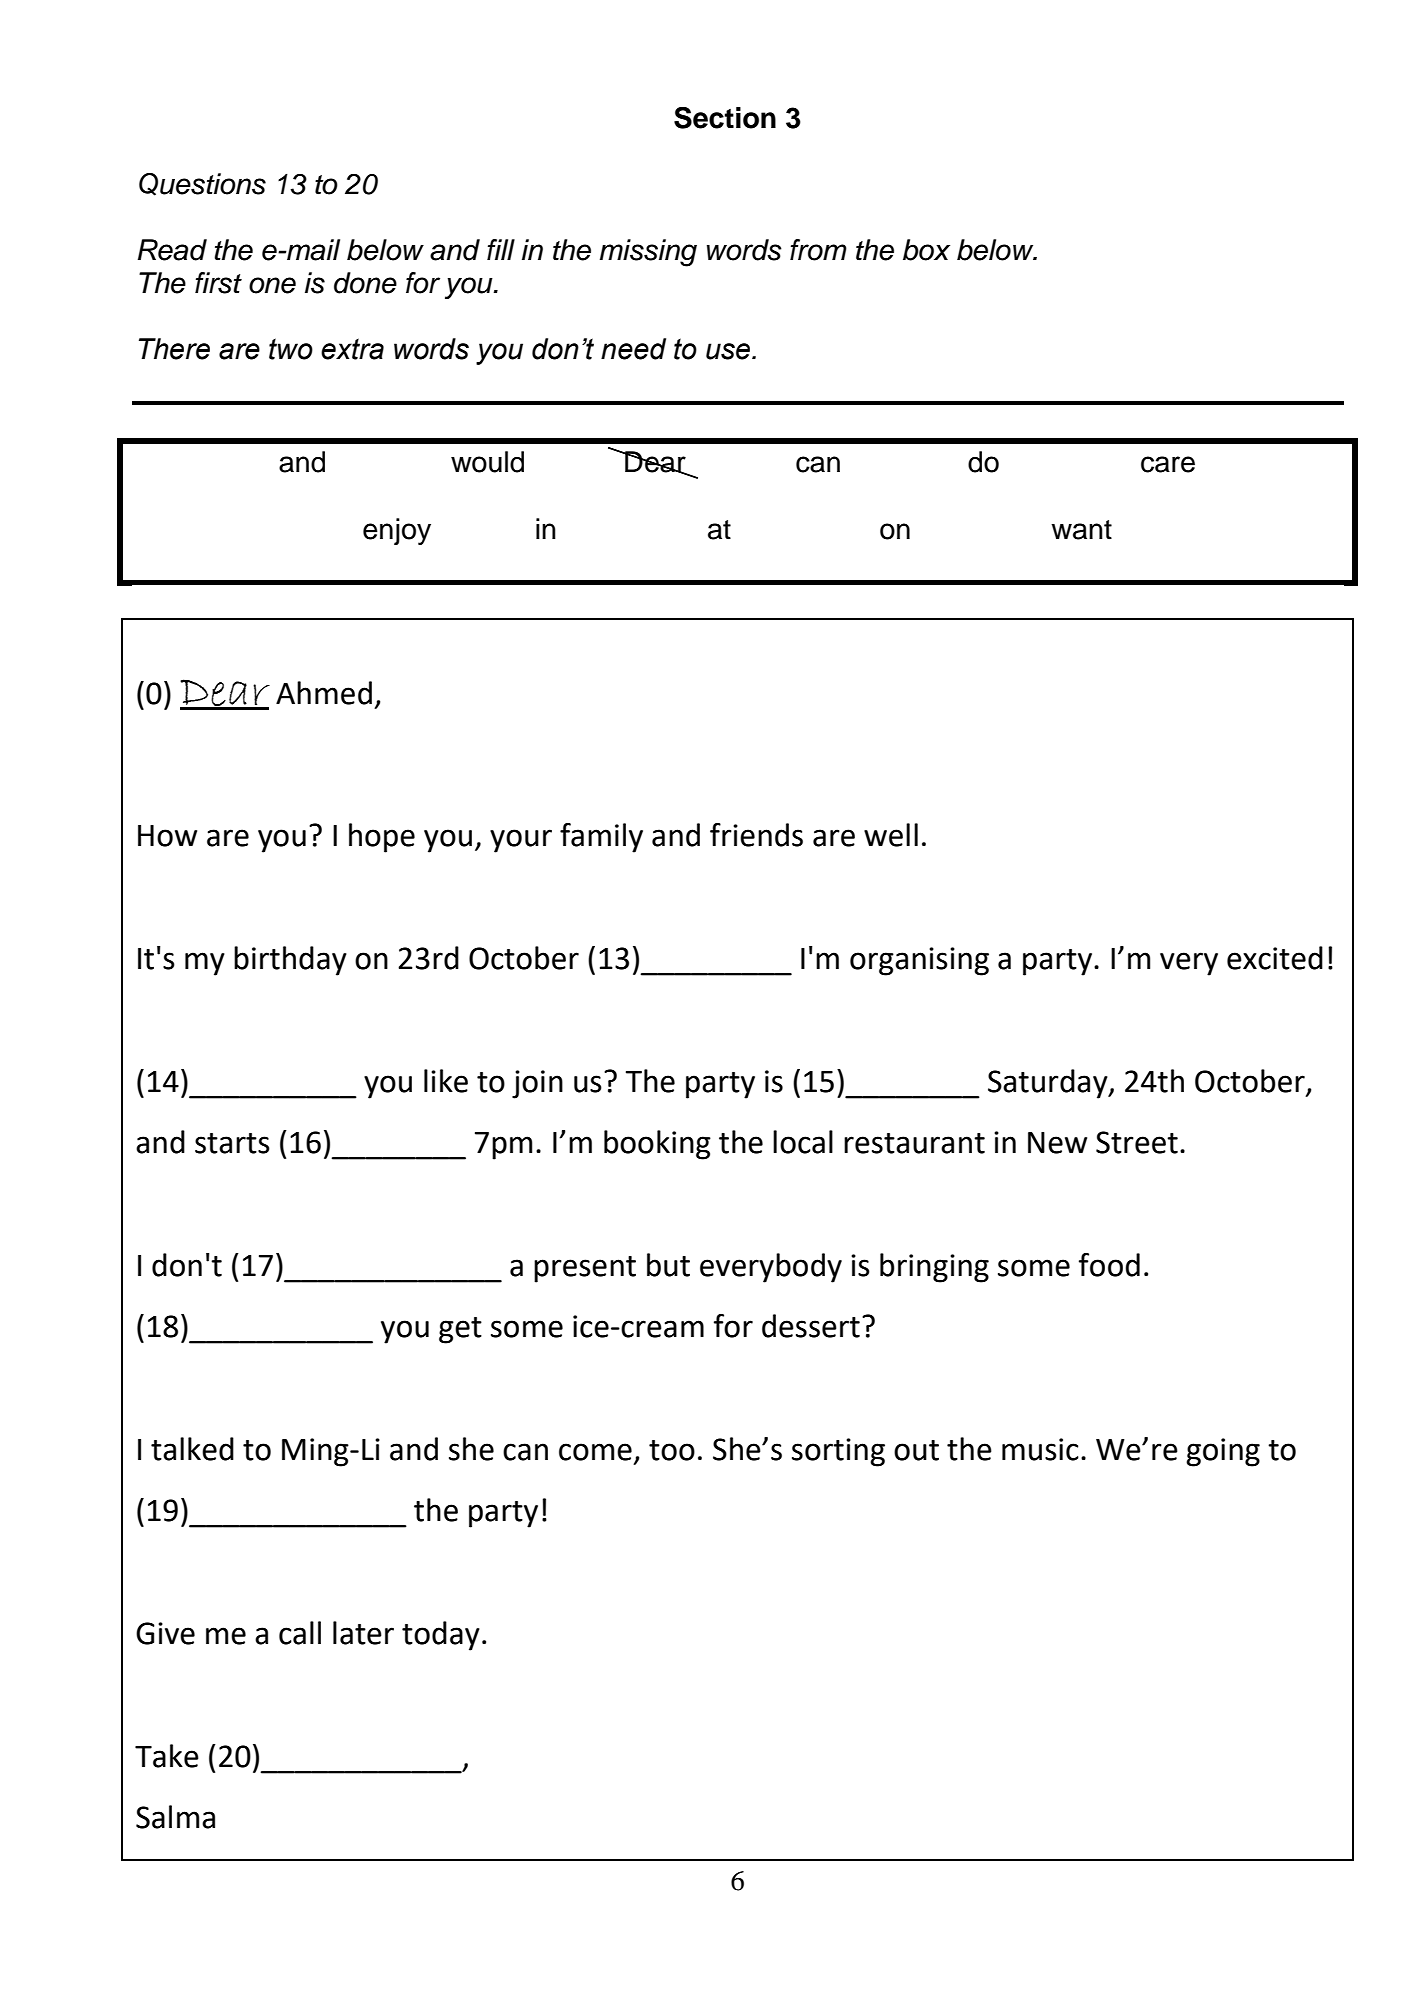  What do you see at coordinates (202, 184) in the screenshot?
I see `Questions` at bounding box center [202, 184].
